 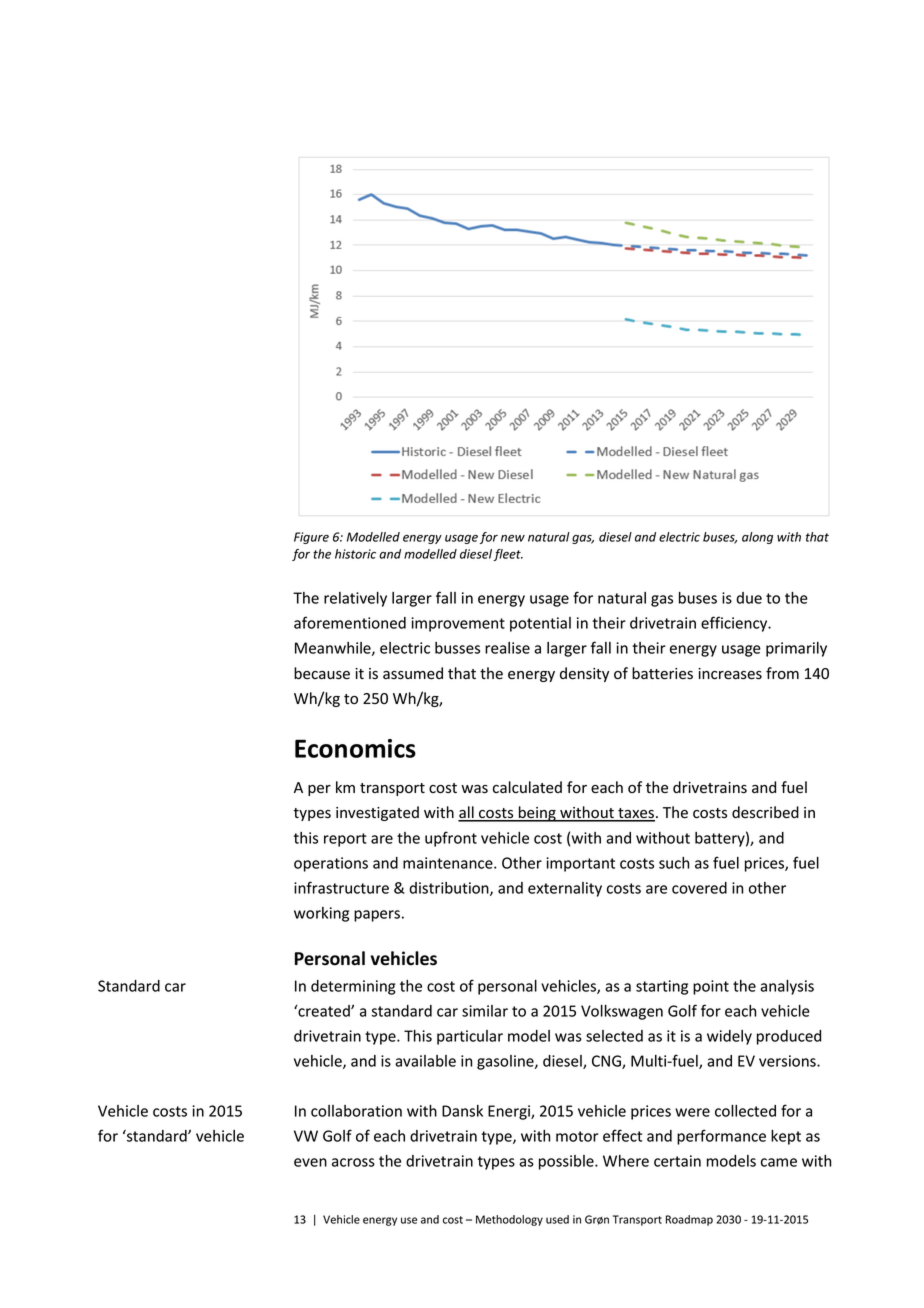 I want to click on used, so click(x=557, y=1219).
